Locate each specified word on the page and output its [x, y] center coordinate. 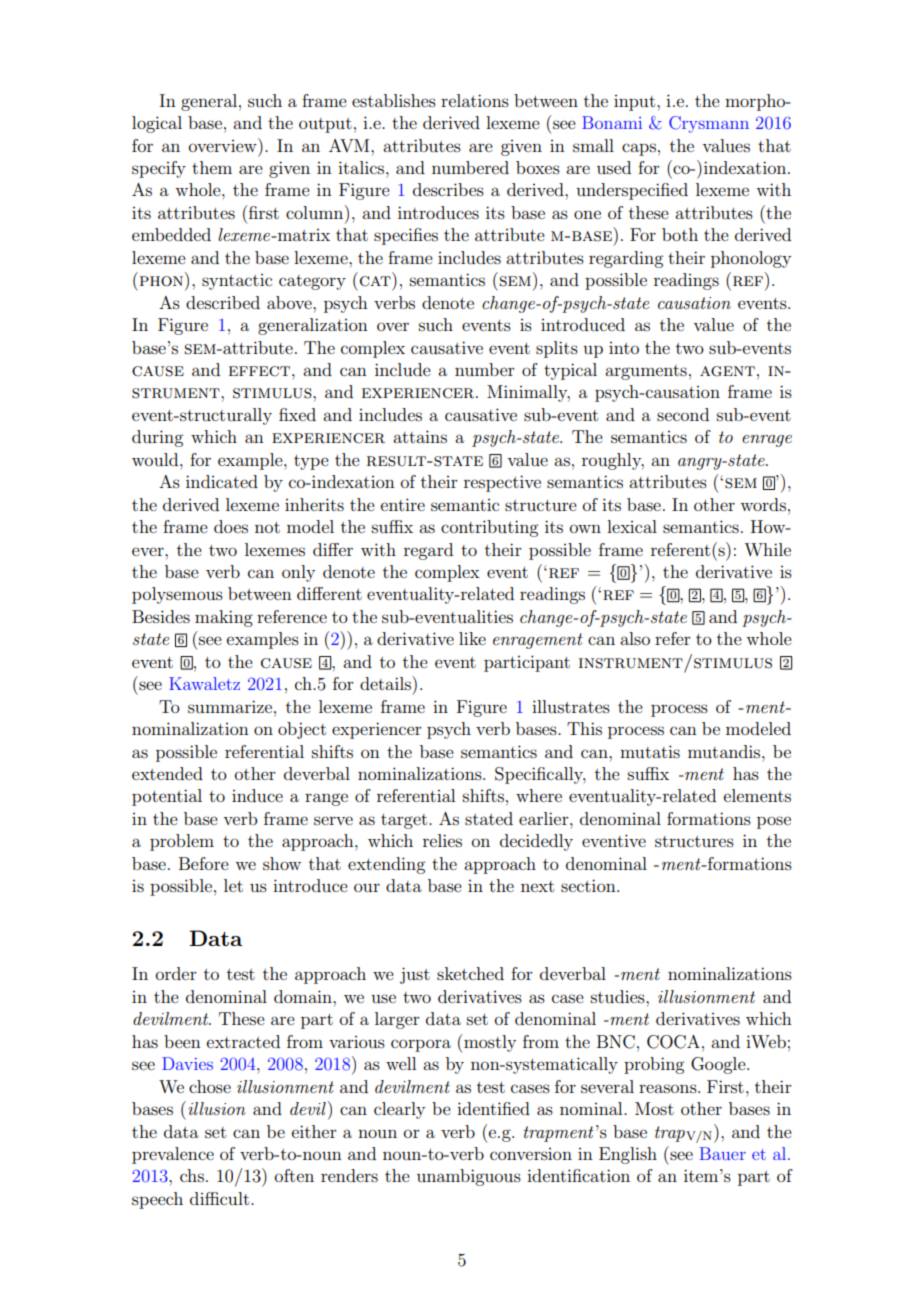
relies [442, 840]
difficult [221, 1198]
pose [774, 822]
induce [257, 795]
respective [502, 483]
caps [639, 149]
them [212, 167]
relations [475, 100]
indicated [222, 481]
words [763, 504]
